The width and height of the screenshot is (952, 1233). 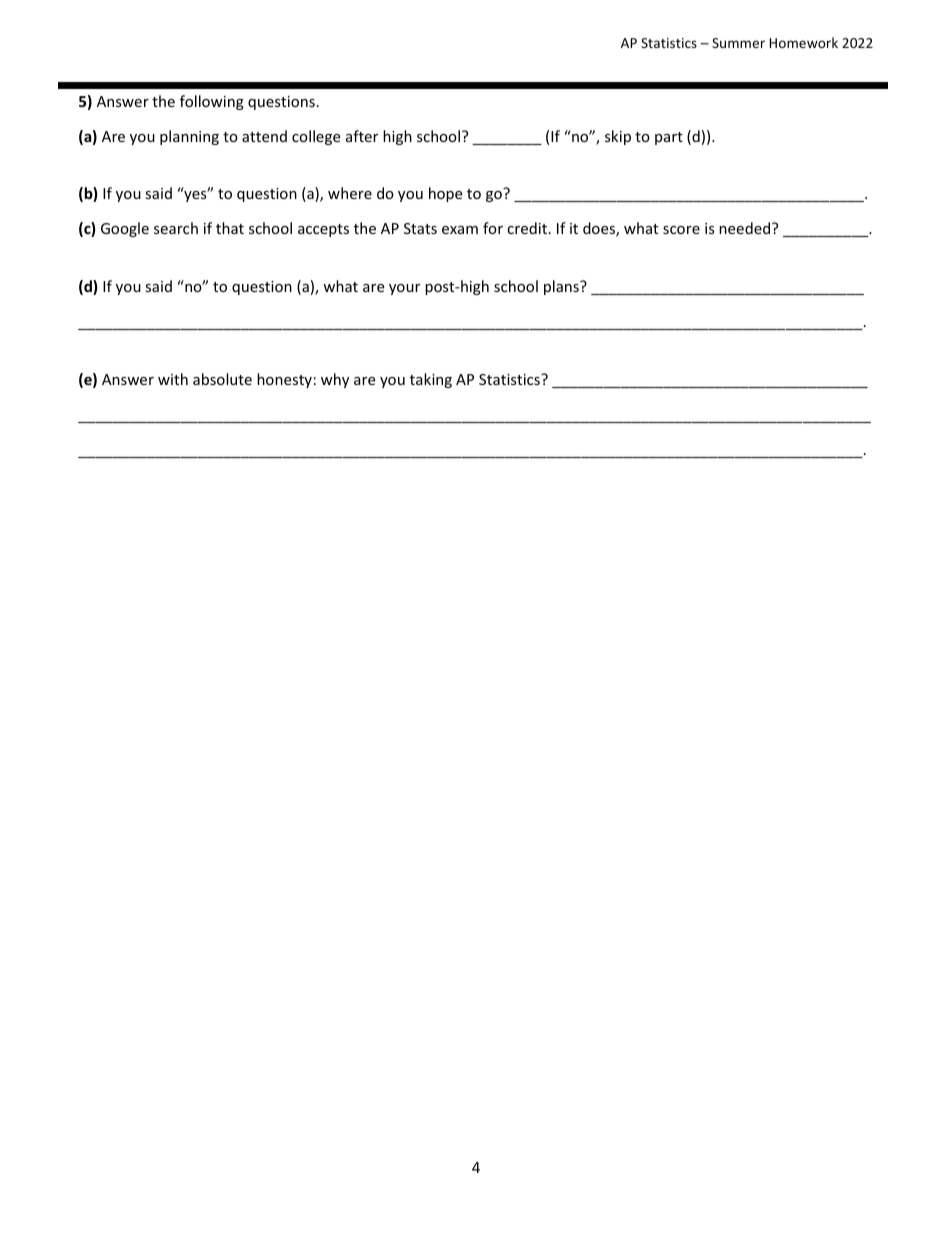 I want to click on taking, so click(x=431, y=380).
